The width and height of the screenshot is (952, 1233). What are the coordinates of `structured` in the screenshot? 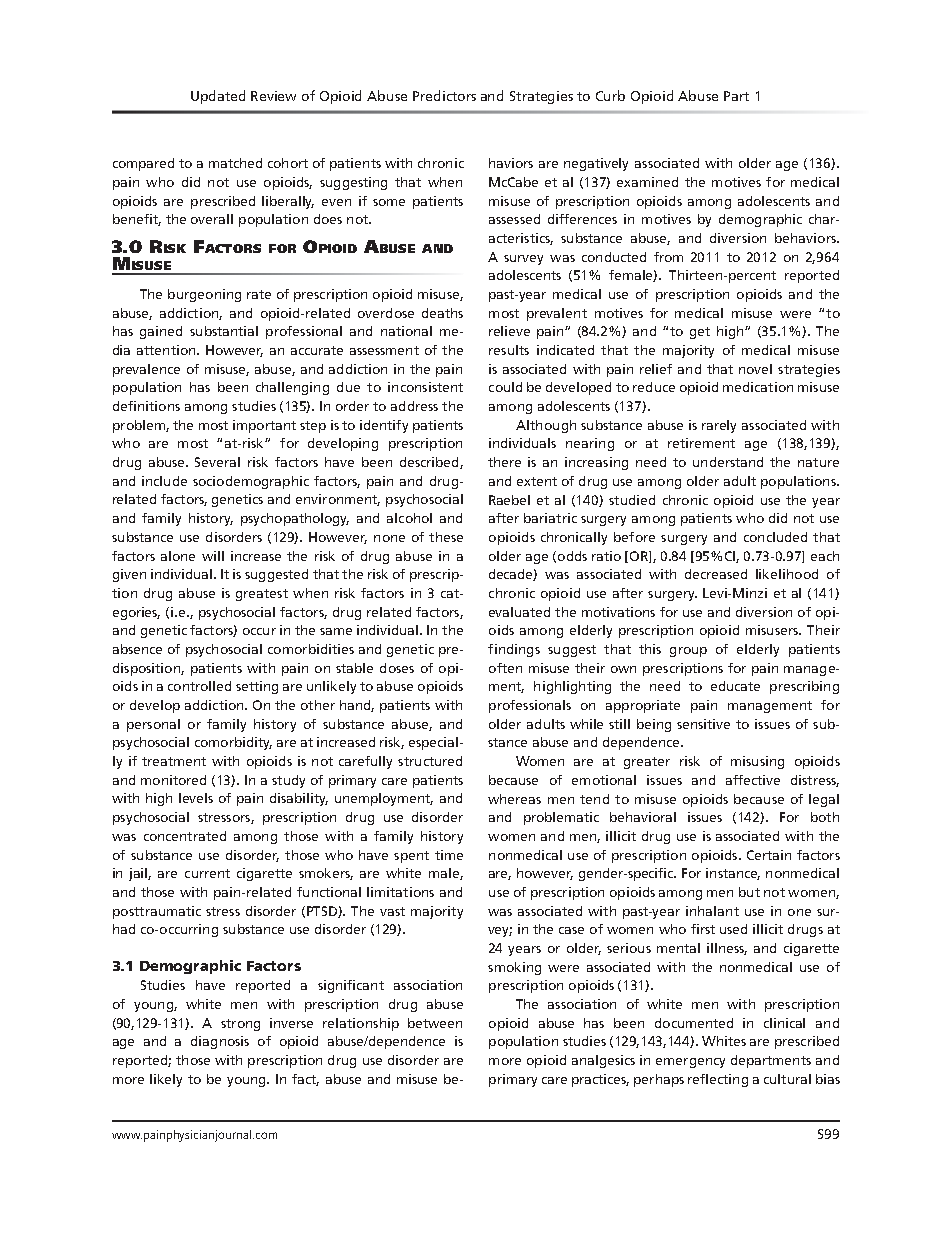 It's located at (430, 761).
